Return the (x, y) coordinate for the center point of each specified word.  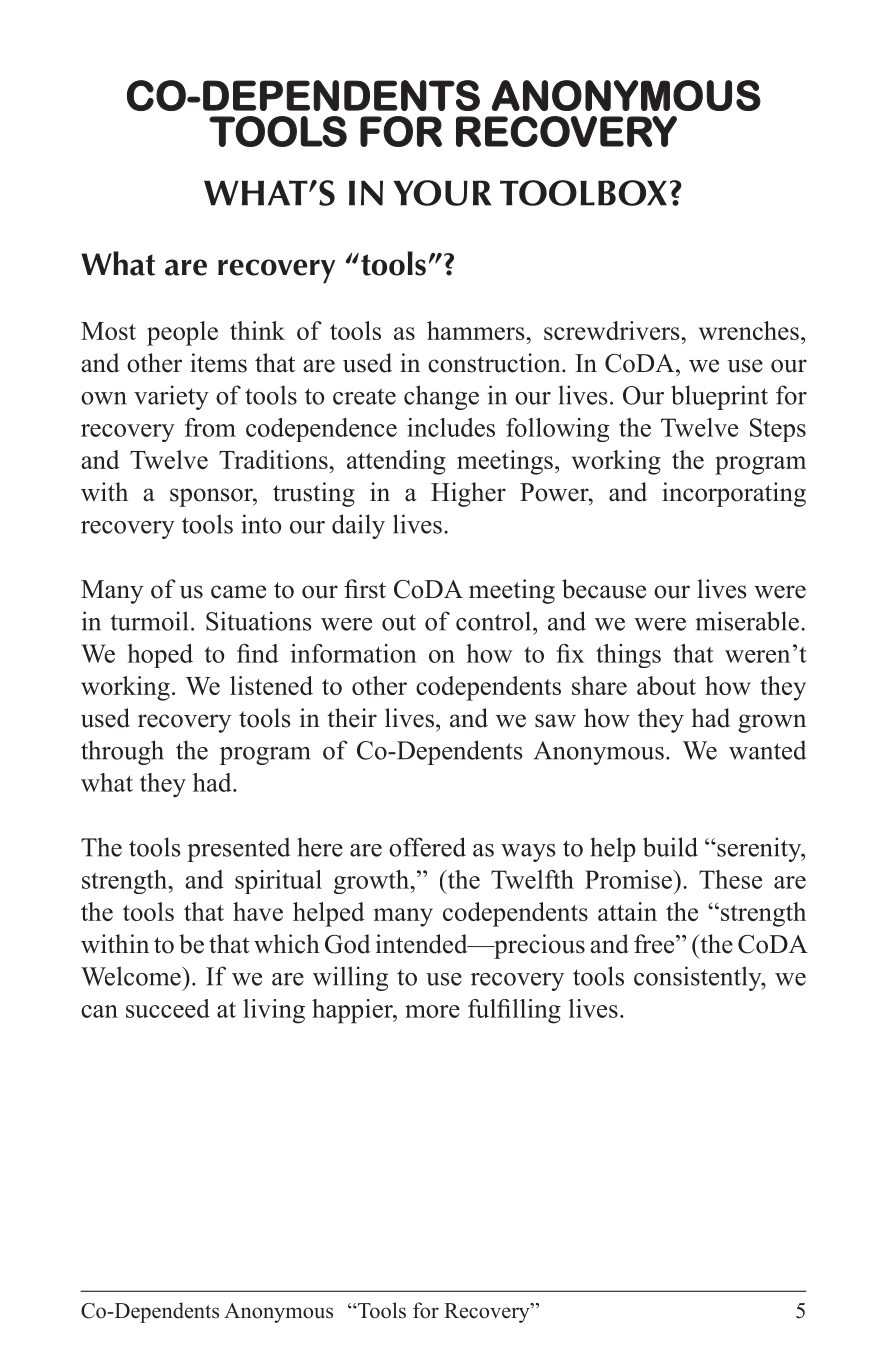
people (182, 333)
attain (627, 911)
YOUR (442, 193)
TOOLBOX (583, 193)
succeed (168, 1008)
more (432, 1011)
